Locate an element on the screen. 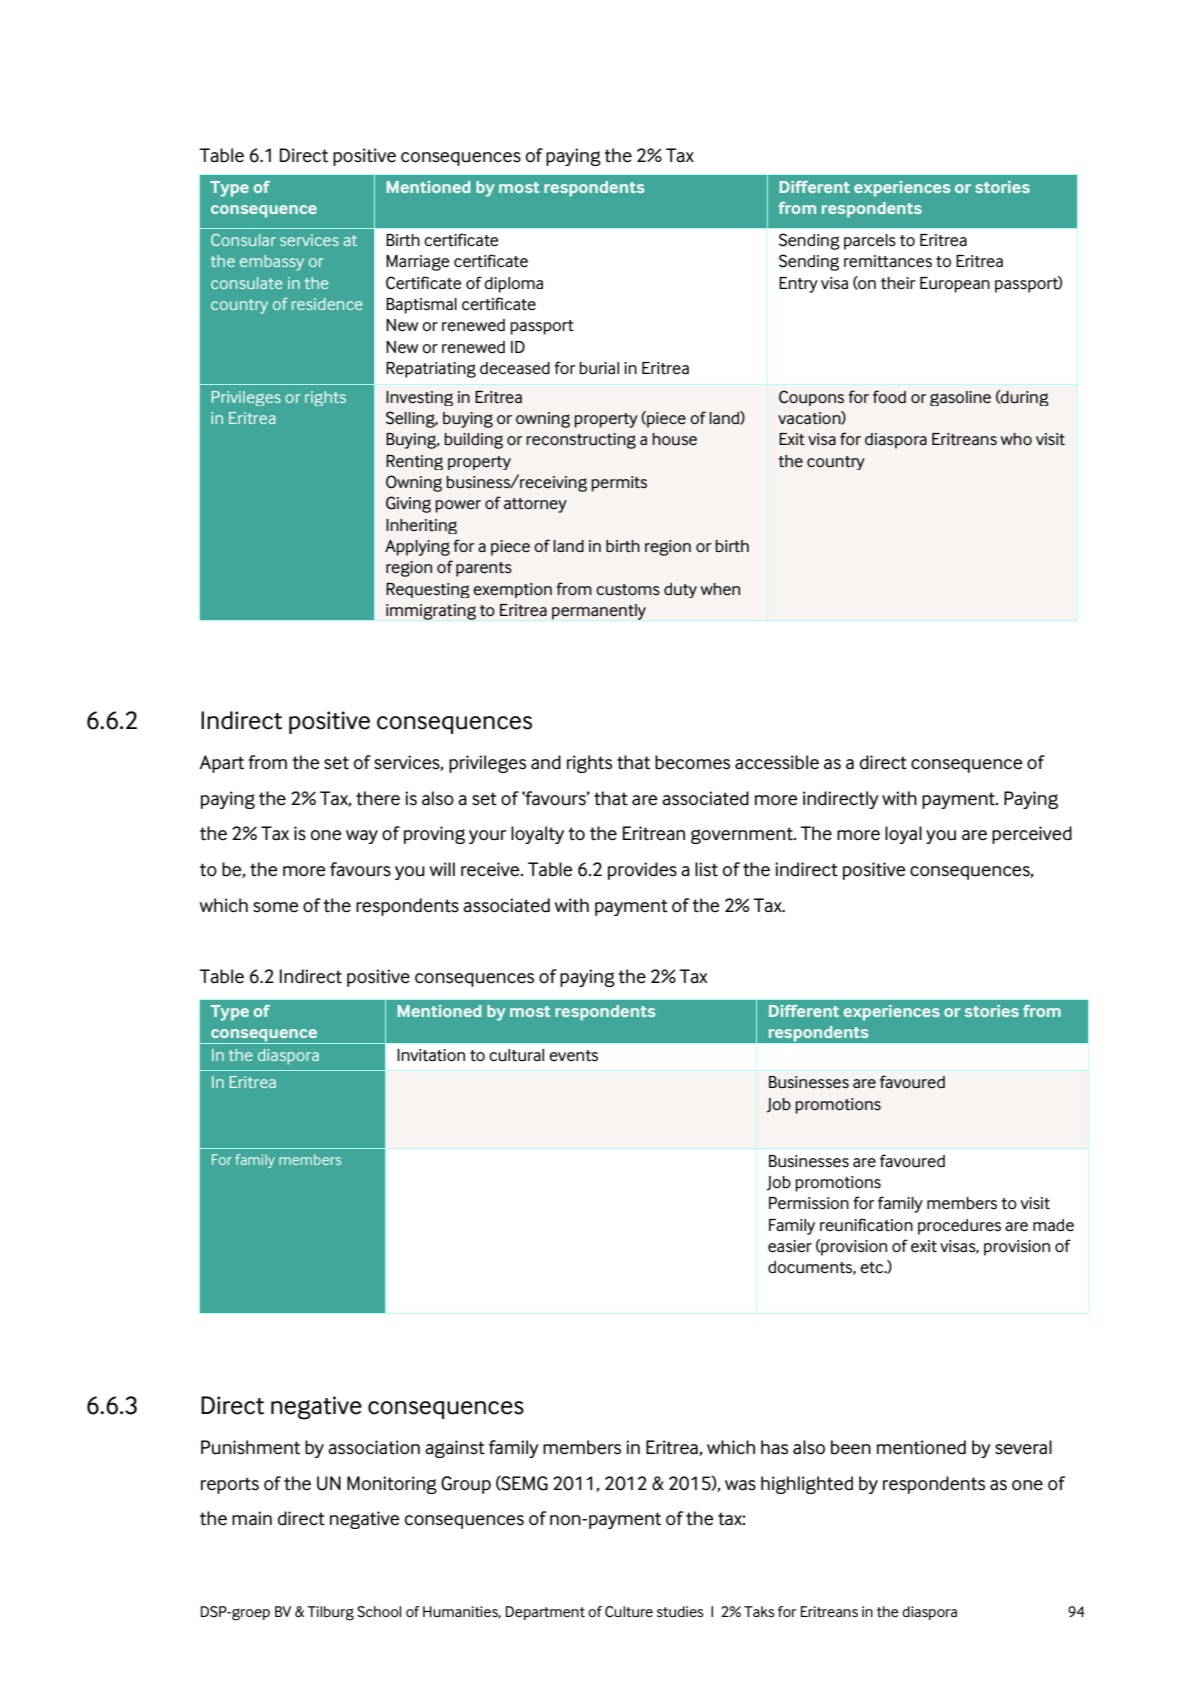 Image resolution: width=1199 pixels, height=1697 pixels. burial is located at coordinates (599, 368).
